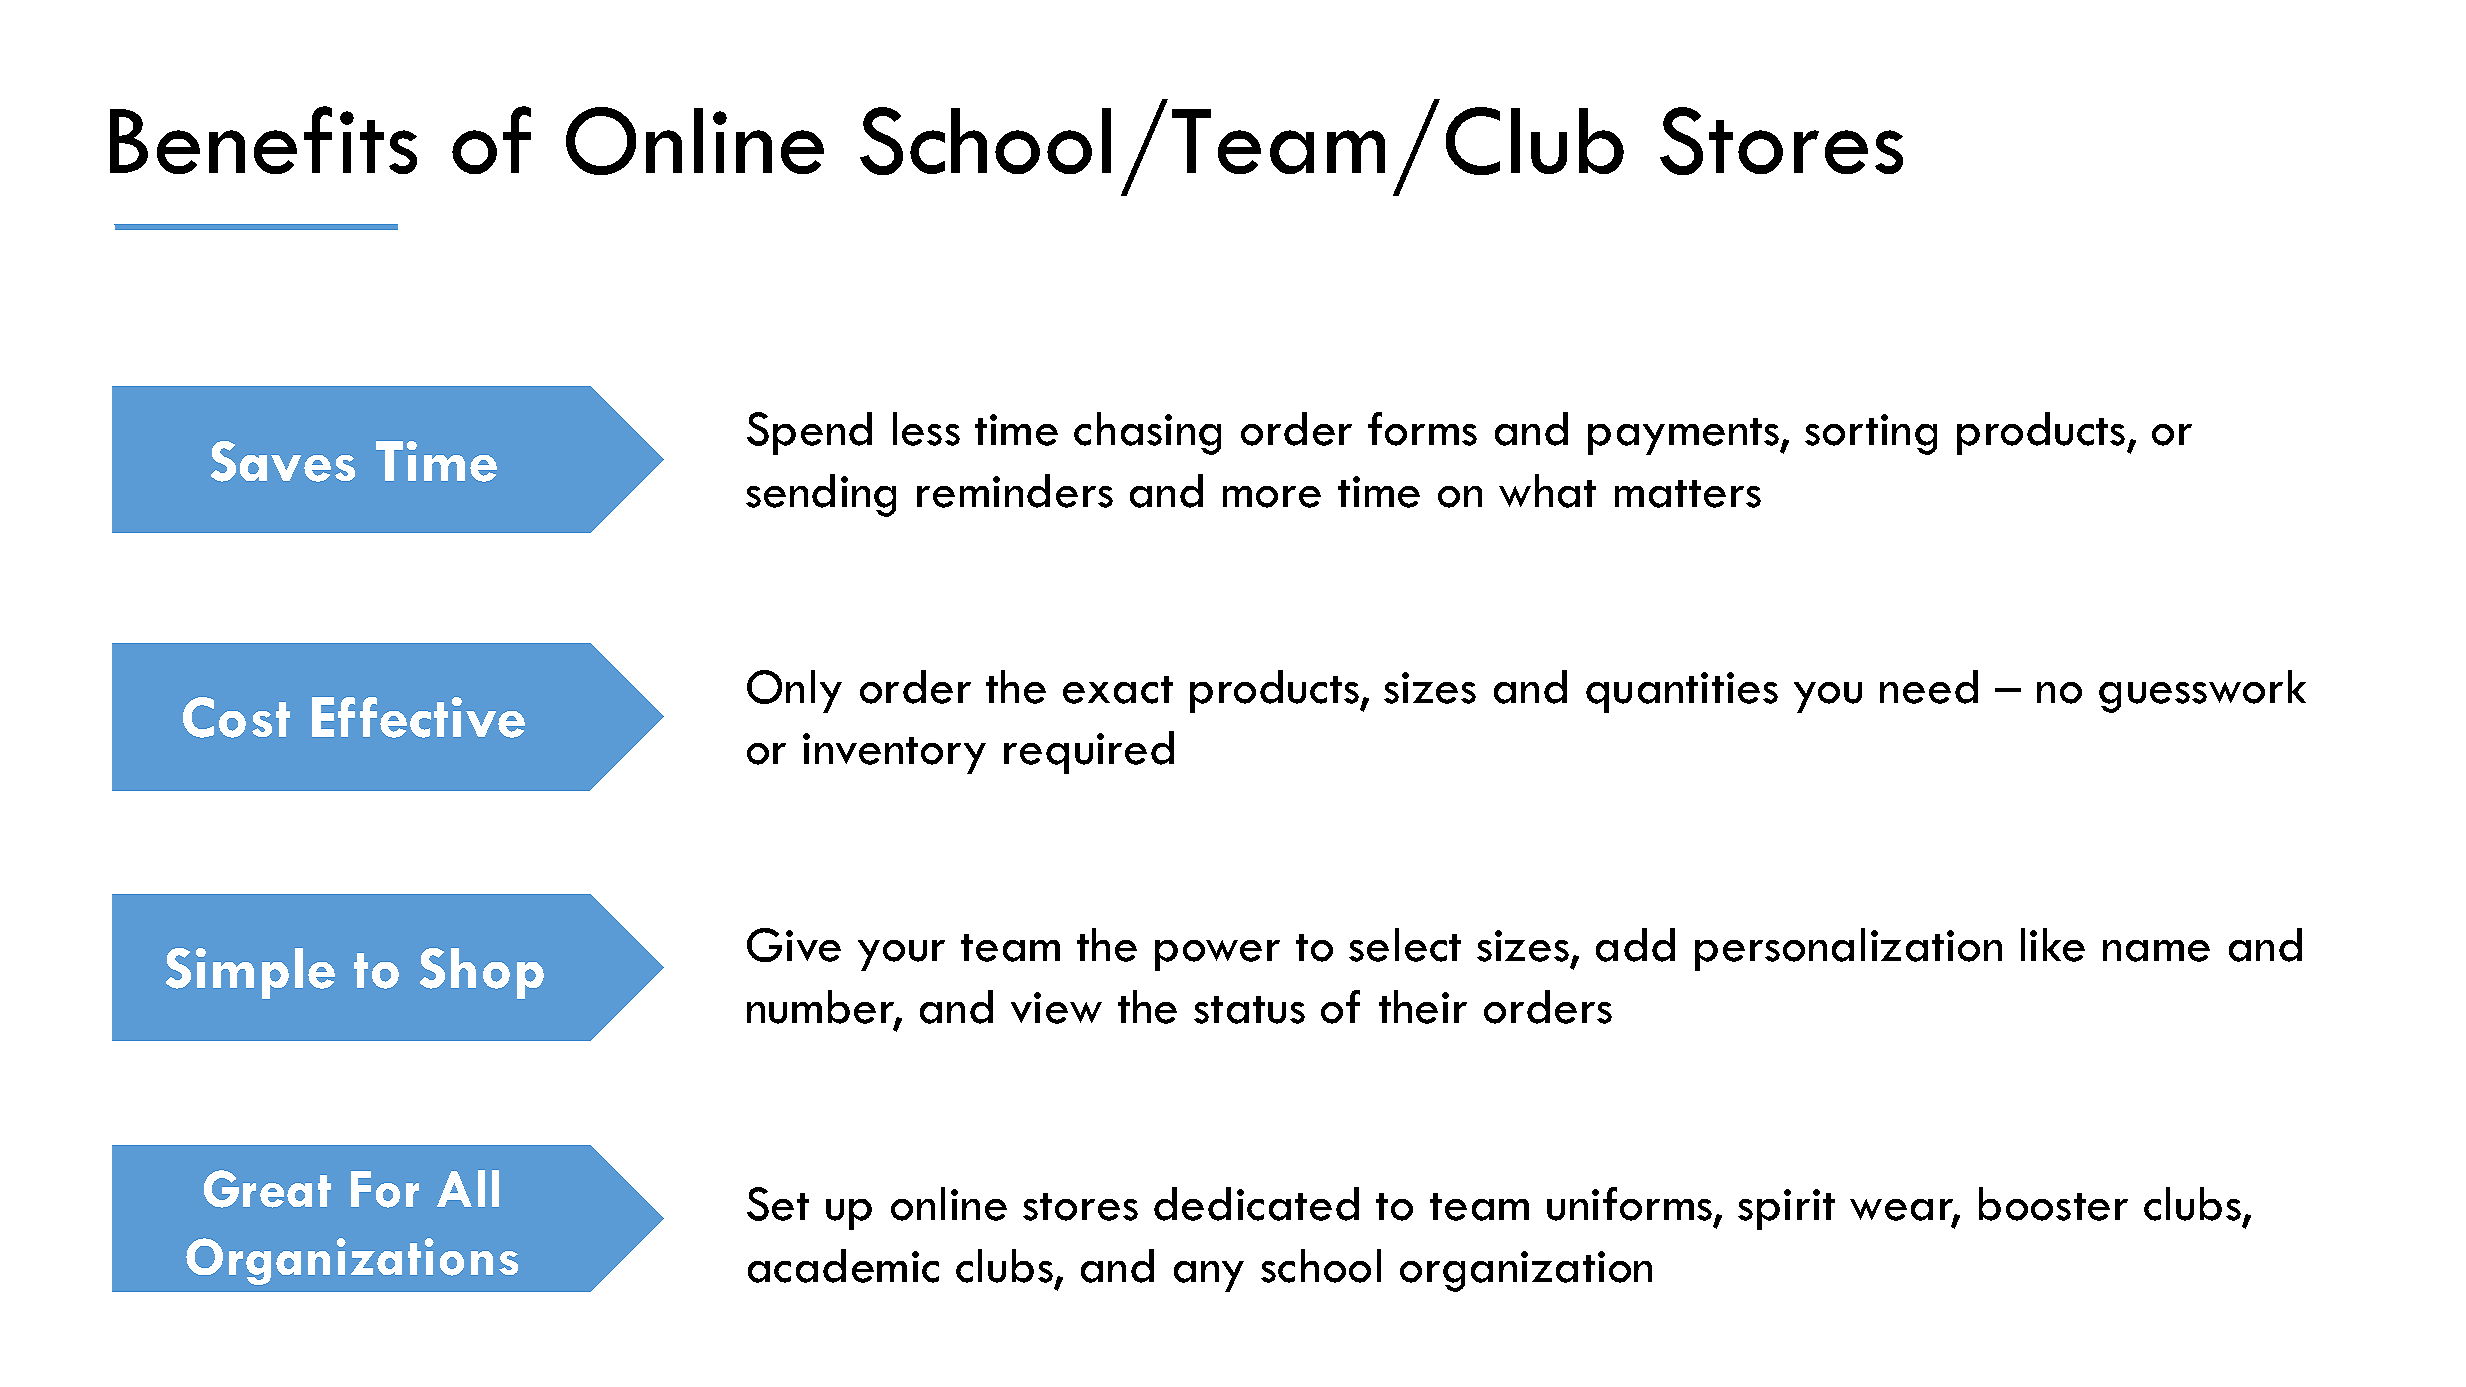  What do you see at coordinates (418, 717) in the screenshot?
I see `Effective` at bounding box center [418, 717].
